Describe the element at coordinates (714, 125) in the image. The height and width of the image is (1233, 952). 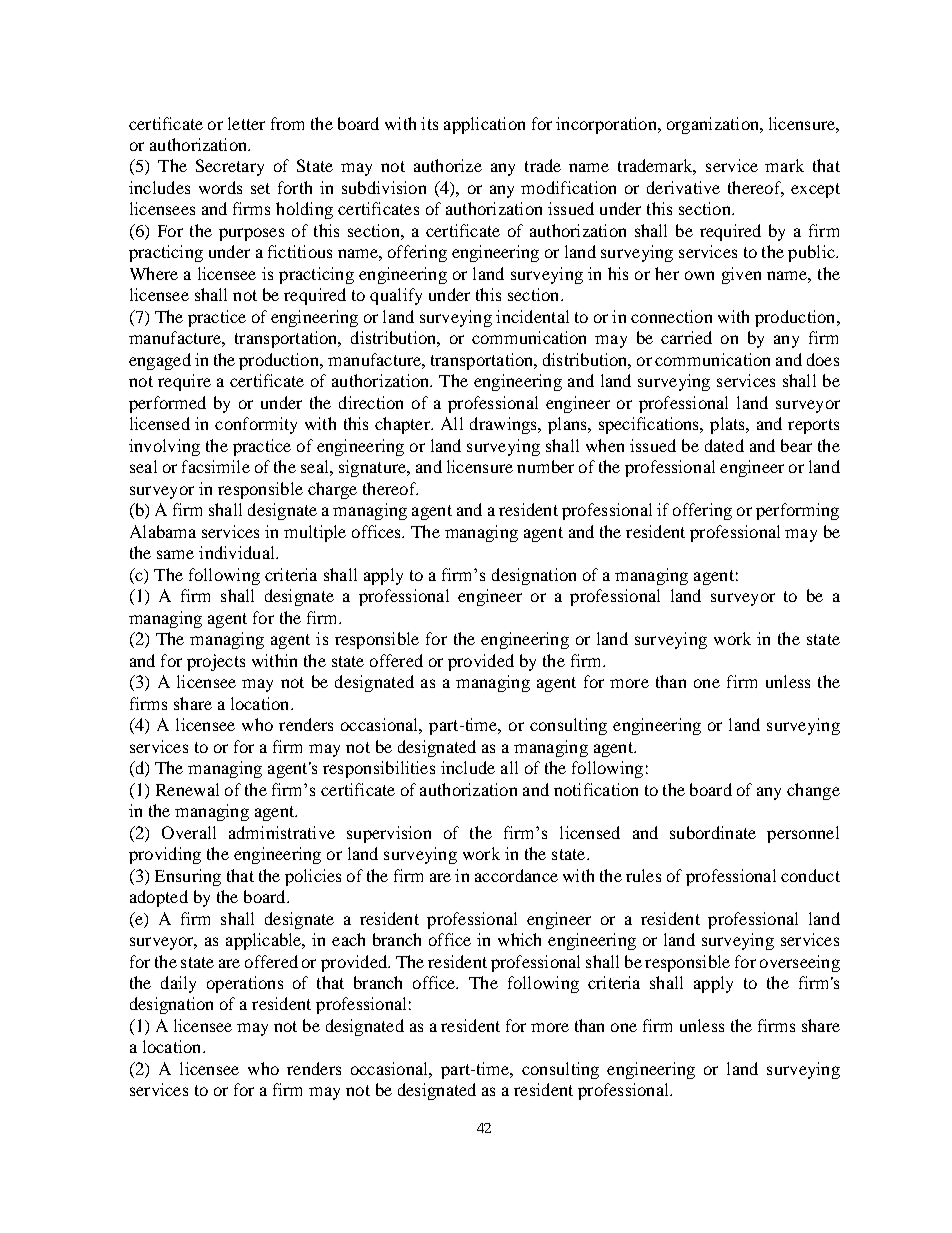
I see `organization` at that location.
